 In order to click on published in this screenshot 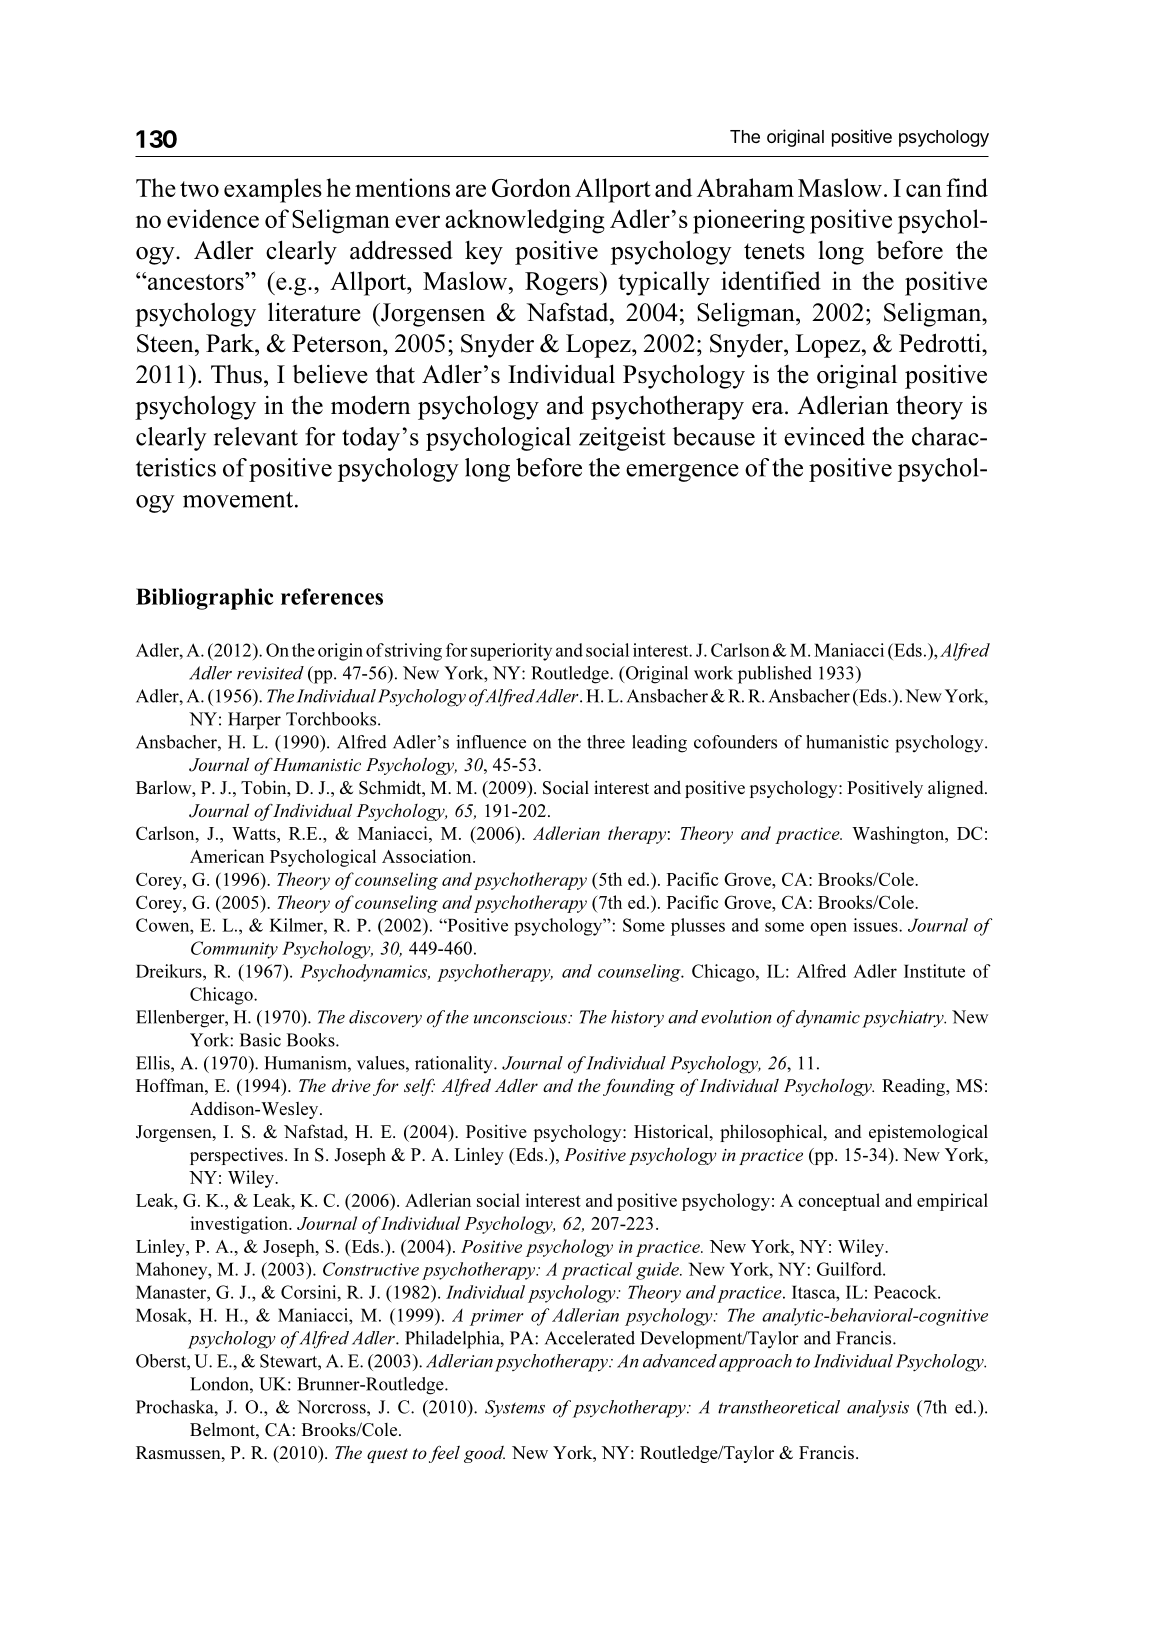, I will do `click(775, 675)`.
